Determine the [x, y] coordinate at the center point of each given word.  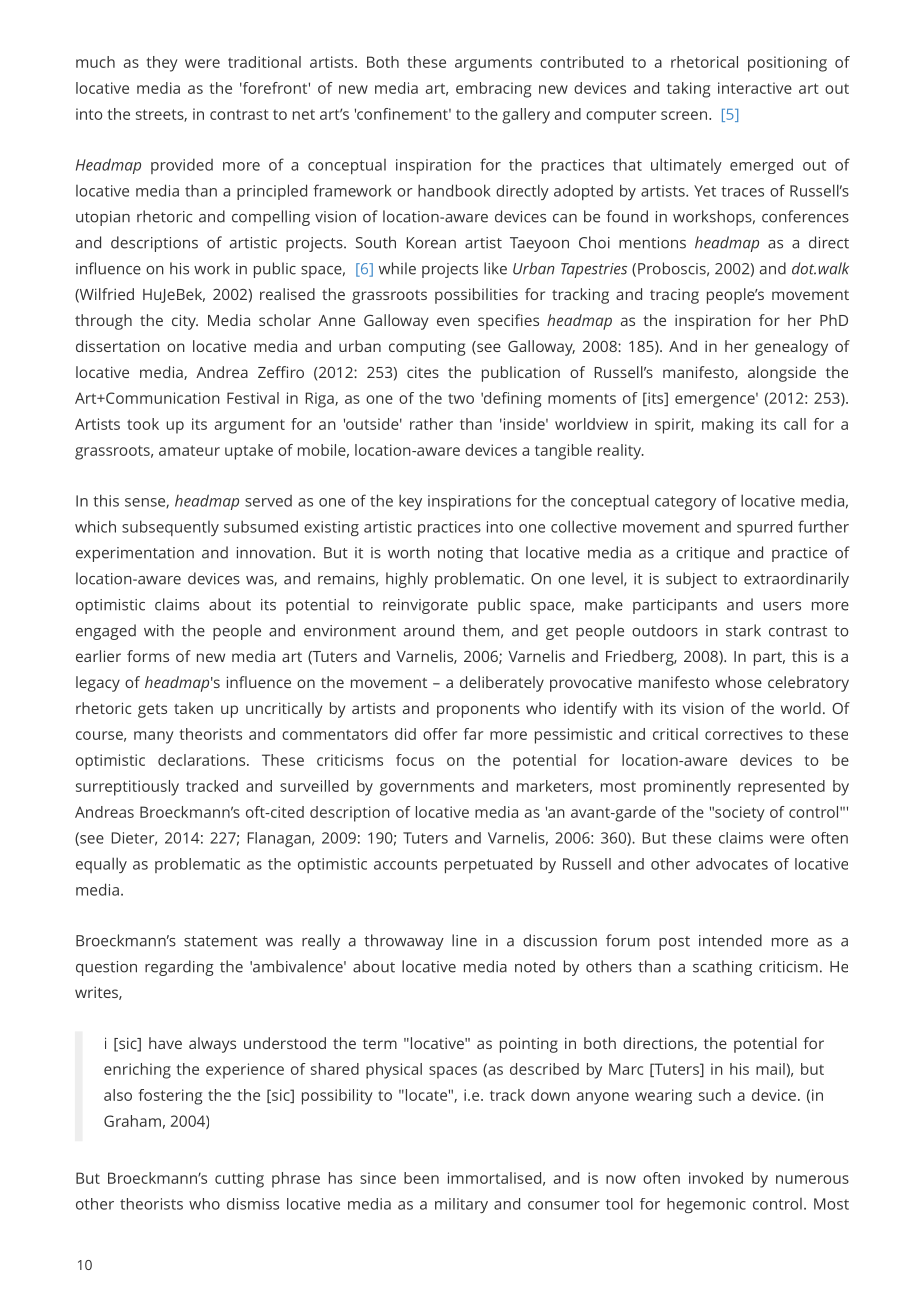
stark [743, 630]
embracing [493, 90]
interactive [755, 88]
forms [148, 656]
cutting [239, 1180]
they [162, 64]
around [429, 630]
